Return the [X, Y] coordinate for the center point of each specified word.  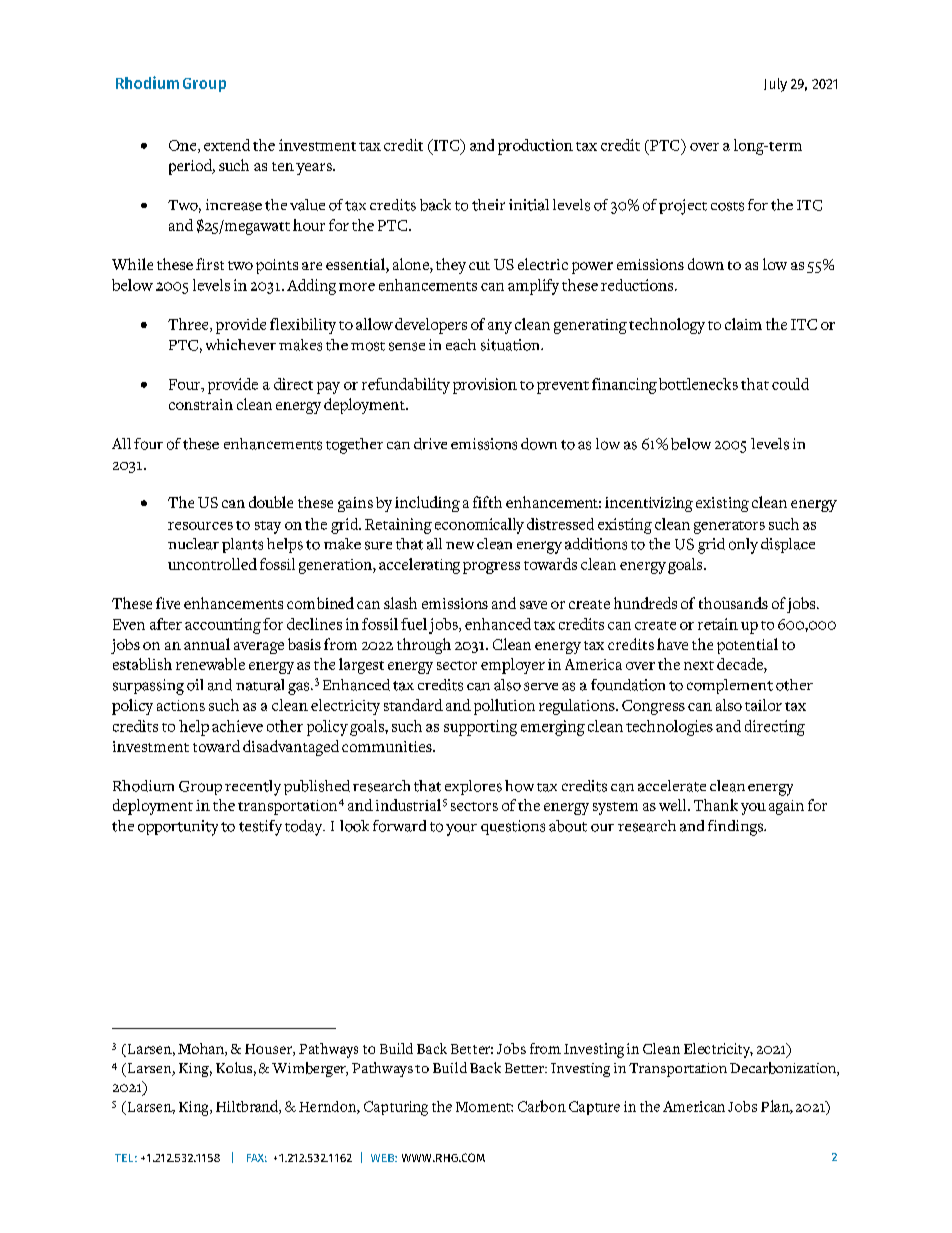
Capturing [396, 1108]
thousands [733, 603]
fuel [414, 624]
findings [737, 828]
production [535, 147]
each [461, 345]
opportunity [178, 828]
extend [227, 145]
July [775, 85]
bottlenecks [698, 384]
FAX [257, 1158]
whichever [241, 344]
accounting [223, 626]
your [461, 830]
